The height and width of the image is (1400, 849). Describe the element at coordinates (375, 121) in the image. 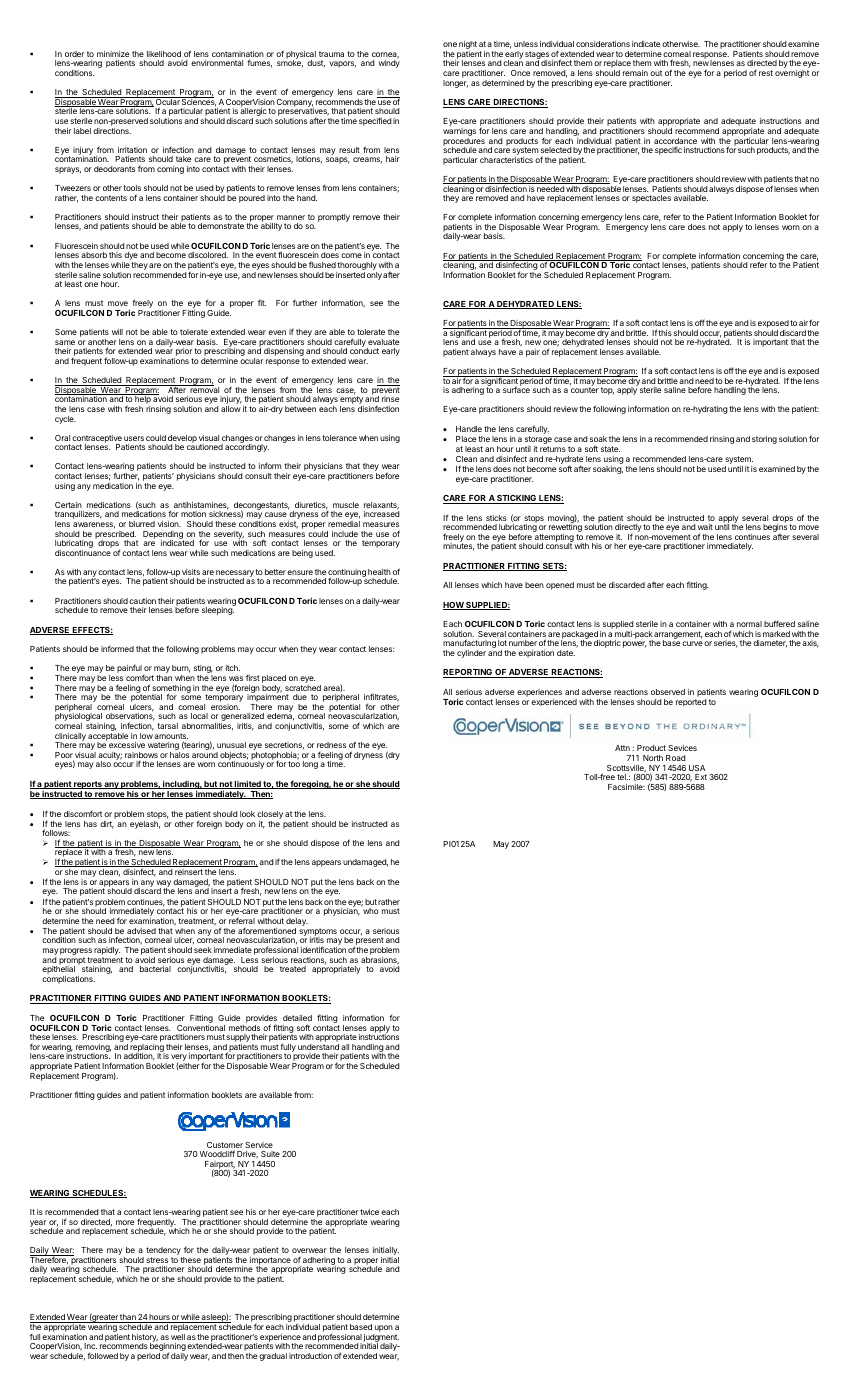

I see `specified` at that location.
